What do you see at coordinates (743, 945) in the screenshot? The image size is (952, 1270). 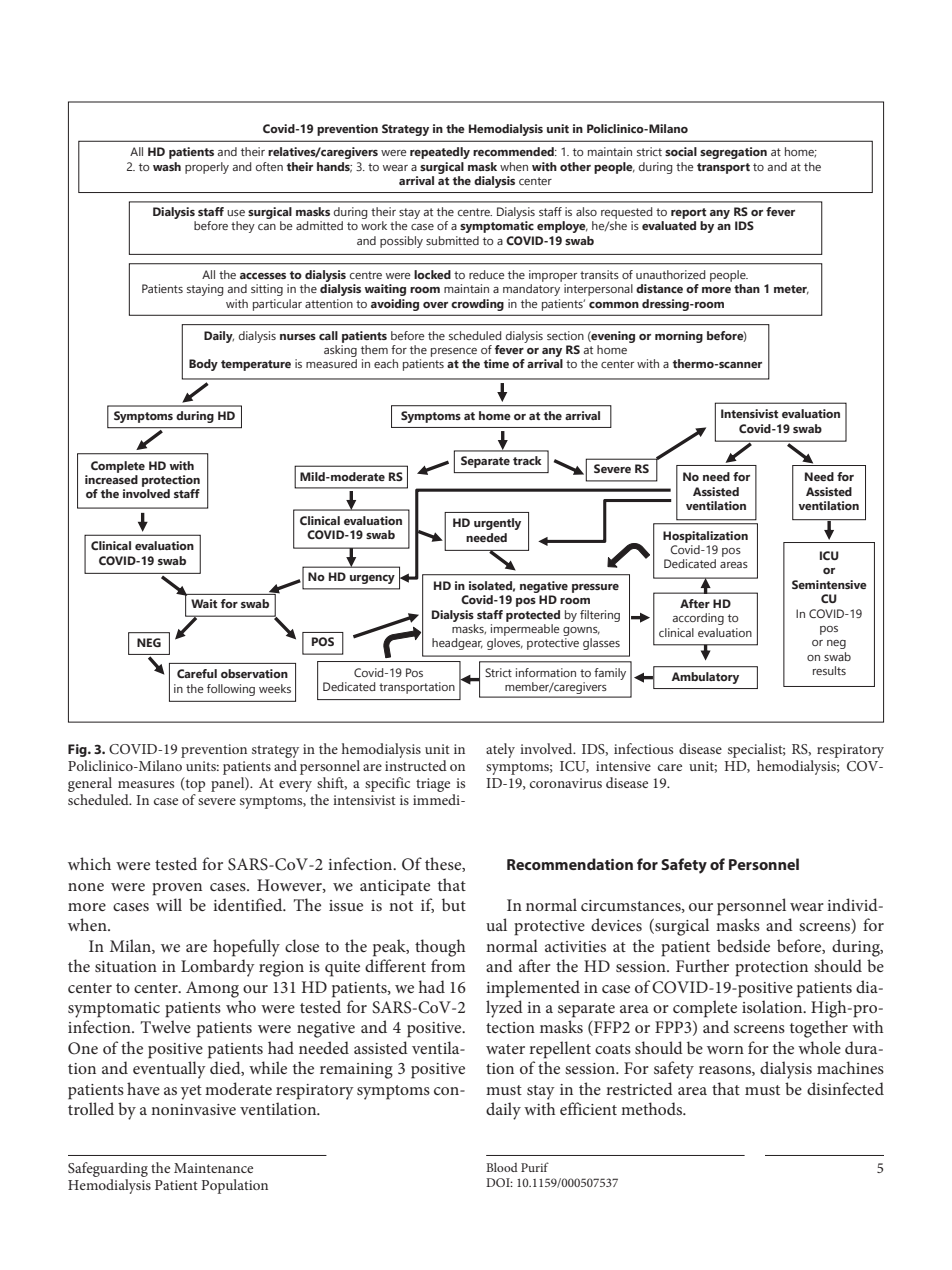 I see `bedside` at bounding box center [743, 945].
